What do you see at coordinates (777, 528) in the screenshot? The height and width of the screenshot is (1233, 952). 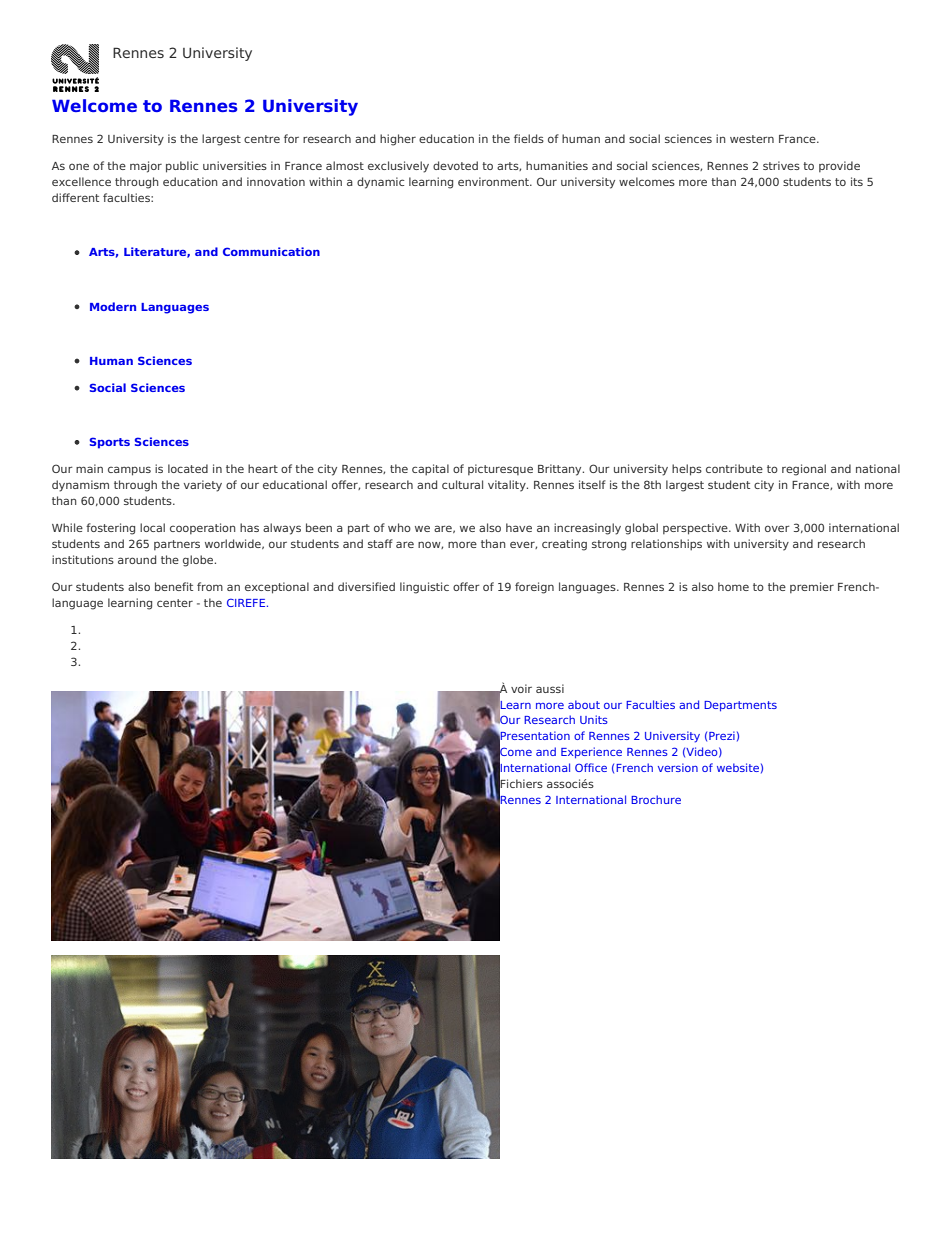 I see `over` at bounding box center [777, 528].
